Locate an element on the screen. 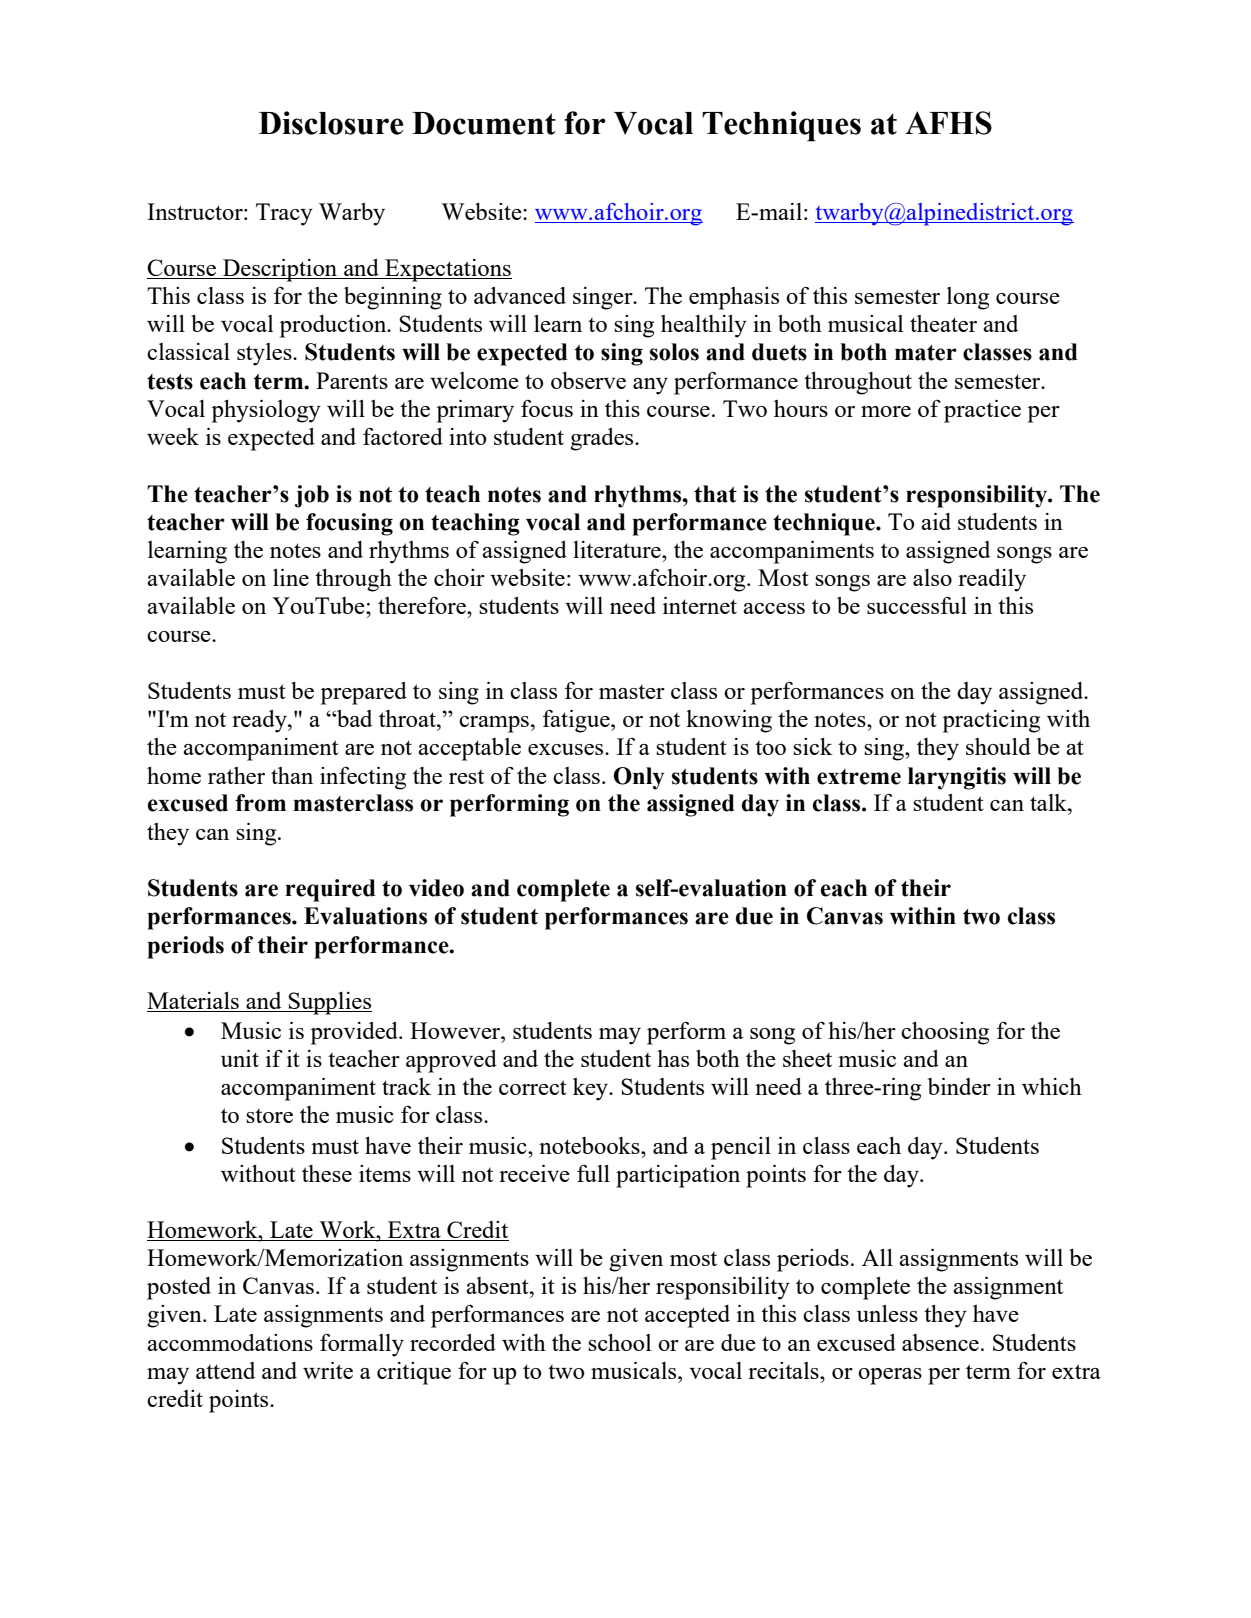  accommodations is located at coordinates (230, 1342).
